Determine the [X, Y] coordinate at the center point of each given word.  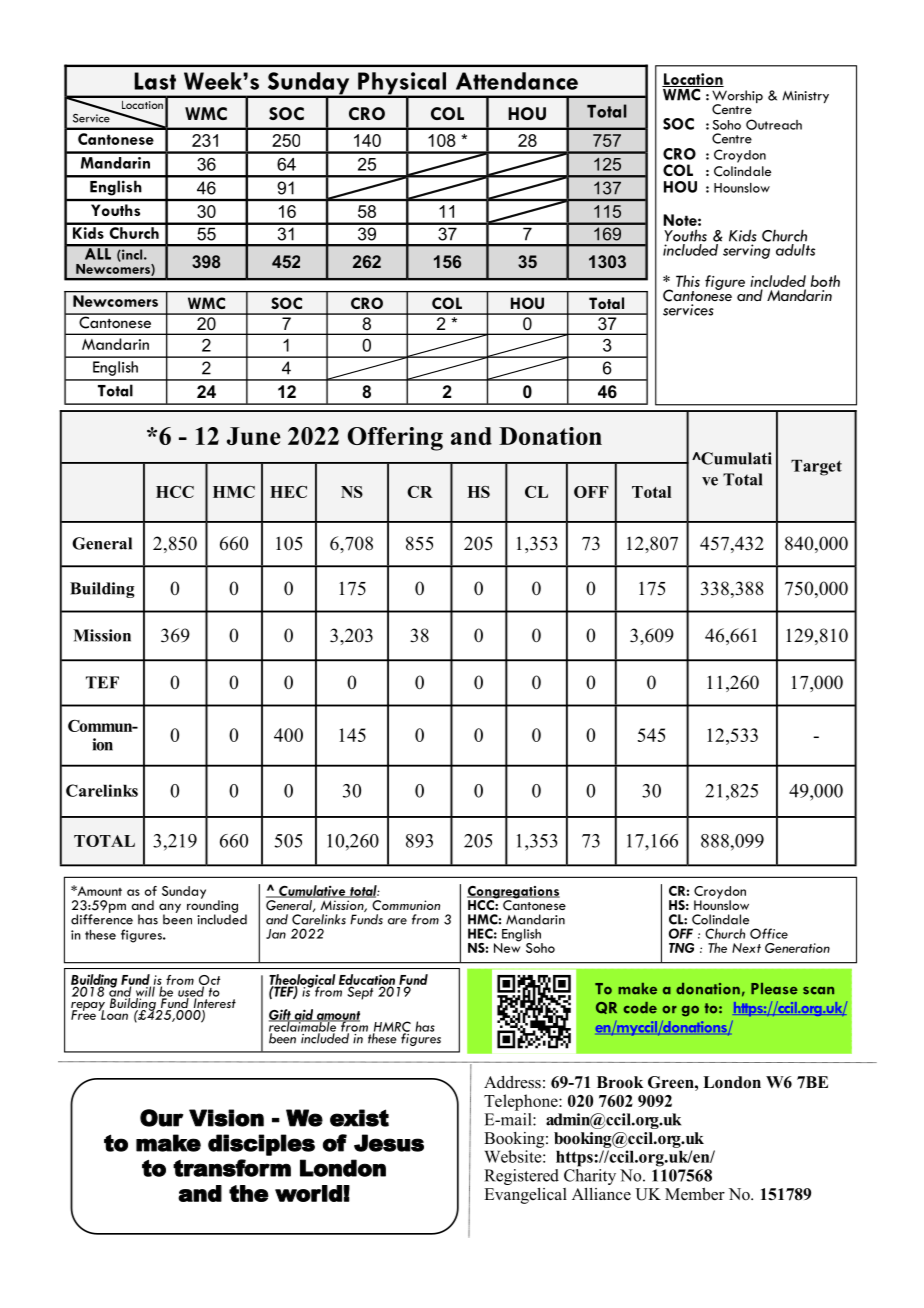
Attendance [517, 81]
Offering [395, 439]
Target [816, 467]
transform [232, 1168]
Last [155, 81]
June [254, 436]
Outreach [774, 124]
